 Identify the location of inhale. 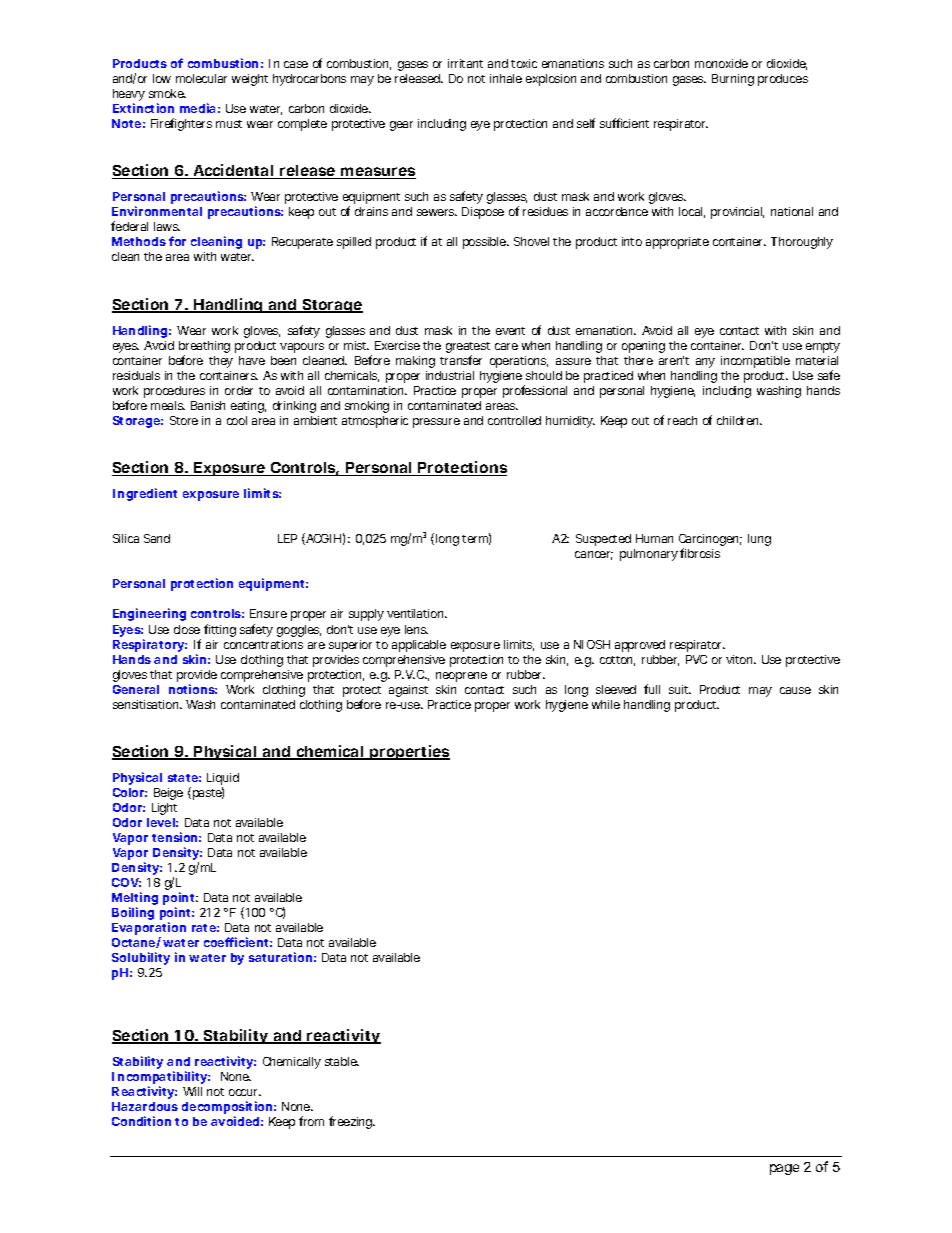
(506, 78).
